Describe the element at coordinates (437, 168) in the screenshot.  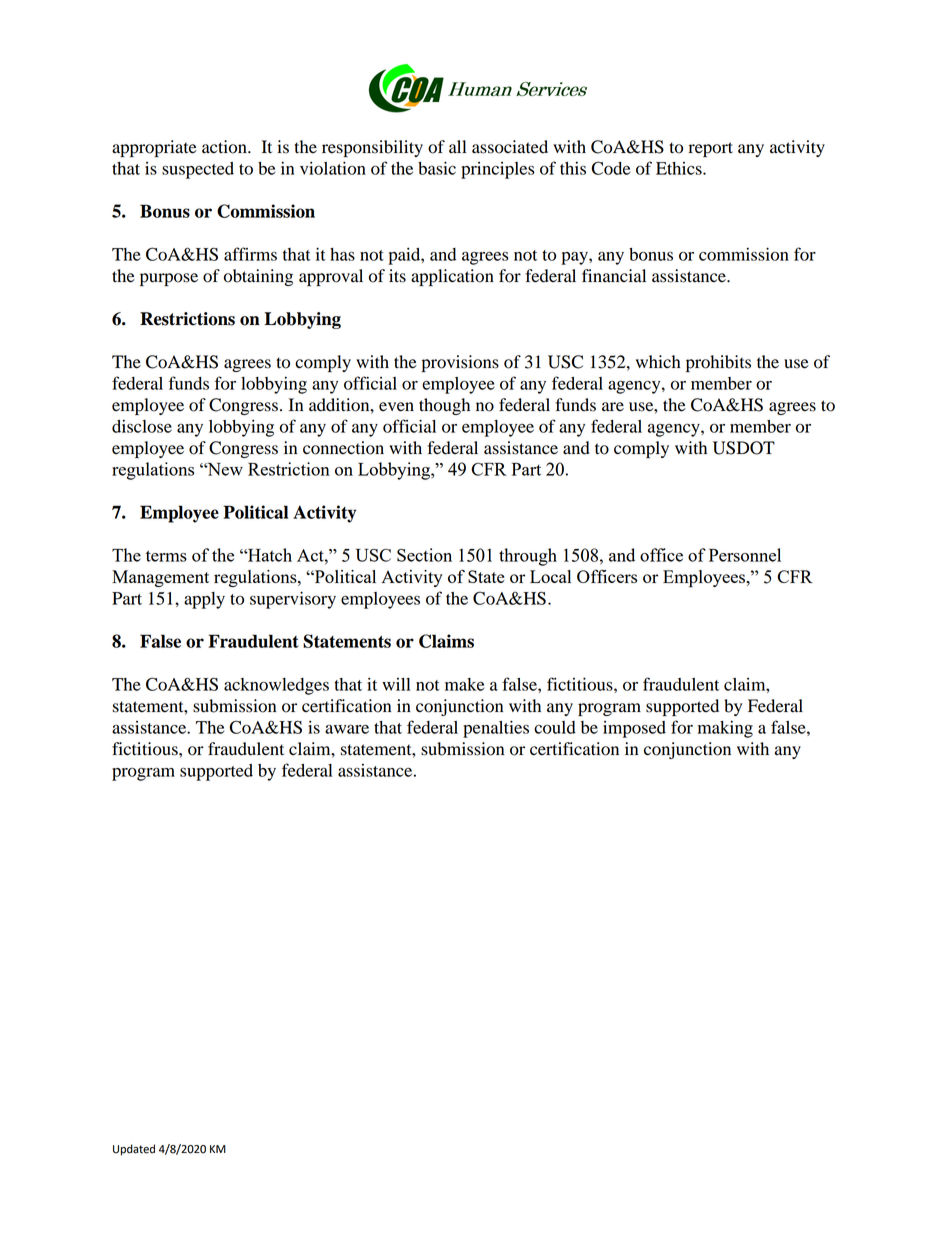
I see `basic` at that location.
